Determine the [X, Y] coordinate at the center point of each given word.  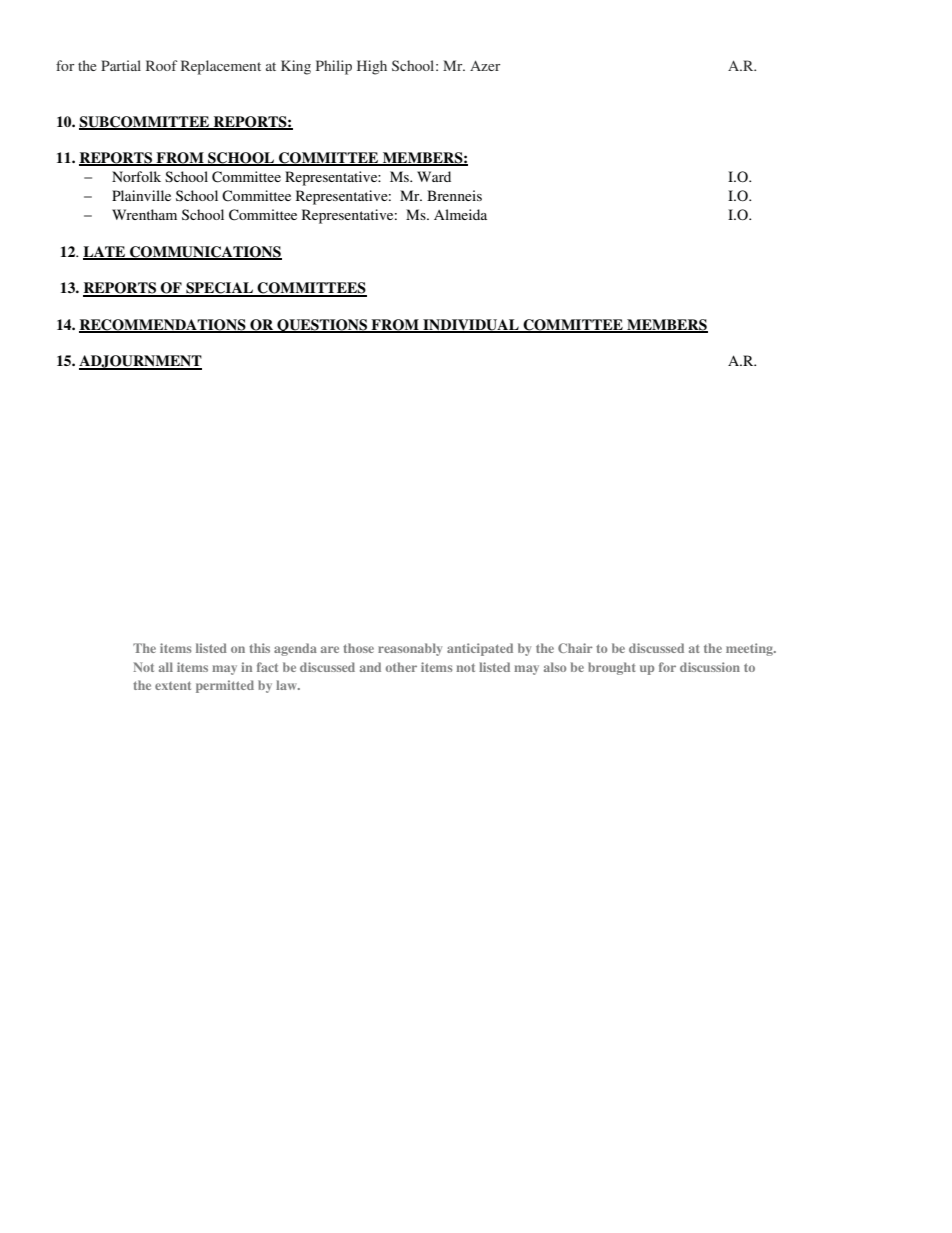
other [401, 667]
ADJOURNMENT [140, 362]
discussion [710, 667]
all [166, 667]
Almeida [460, 214]
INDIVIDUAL [471, 325]
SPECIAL [219, 289]
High [372, 67]
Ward [434, 176]
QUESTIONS [322, 326]
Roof [162, 65]
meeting [750, 649]
